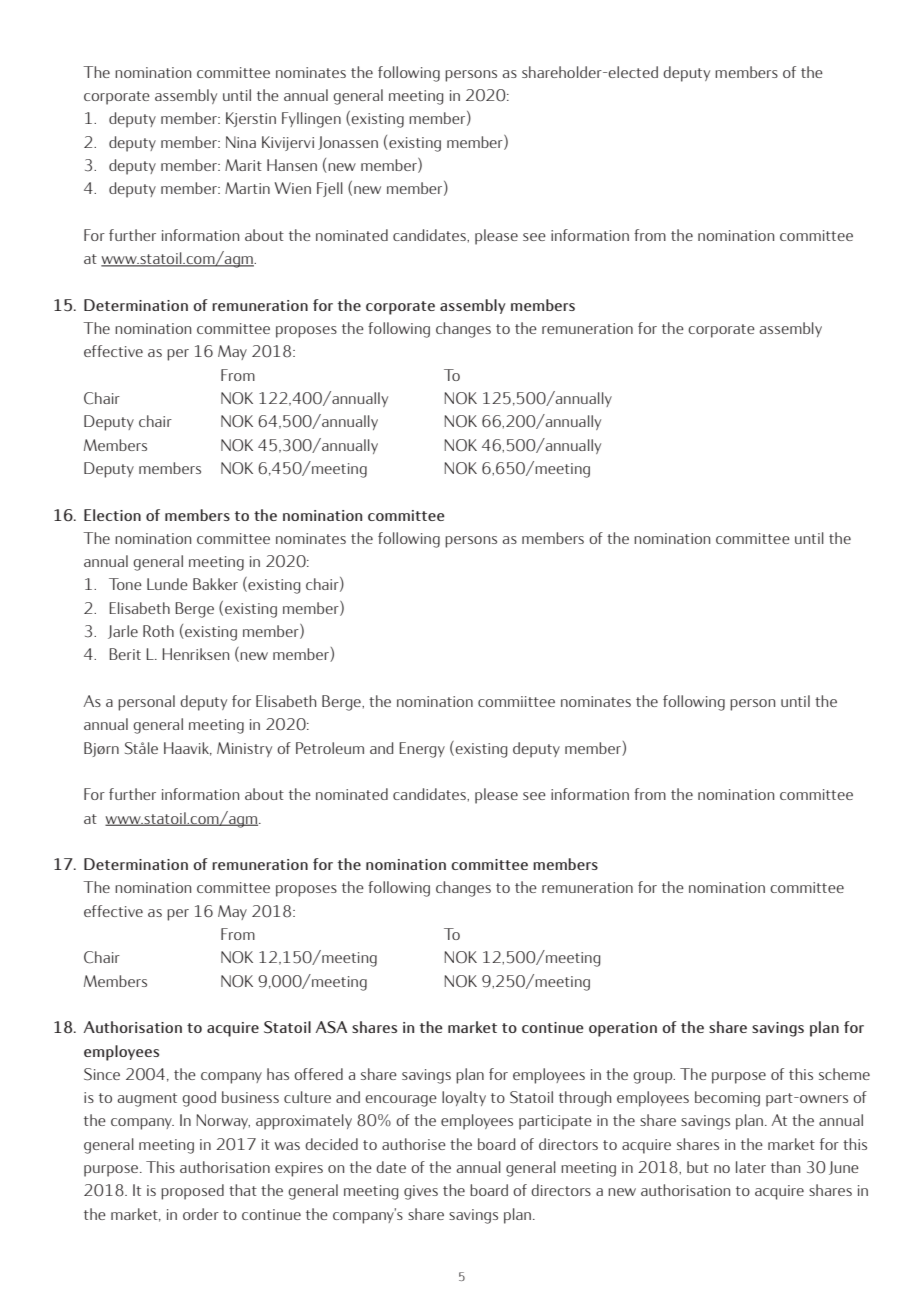 The width and height of the screenshot is (924, 1308). What do you see at coordinates (244, 749) in the screenshot?
I see `Ministry` at bounding box center [244, 749].
